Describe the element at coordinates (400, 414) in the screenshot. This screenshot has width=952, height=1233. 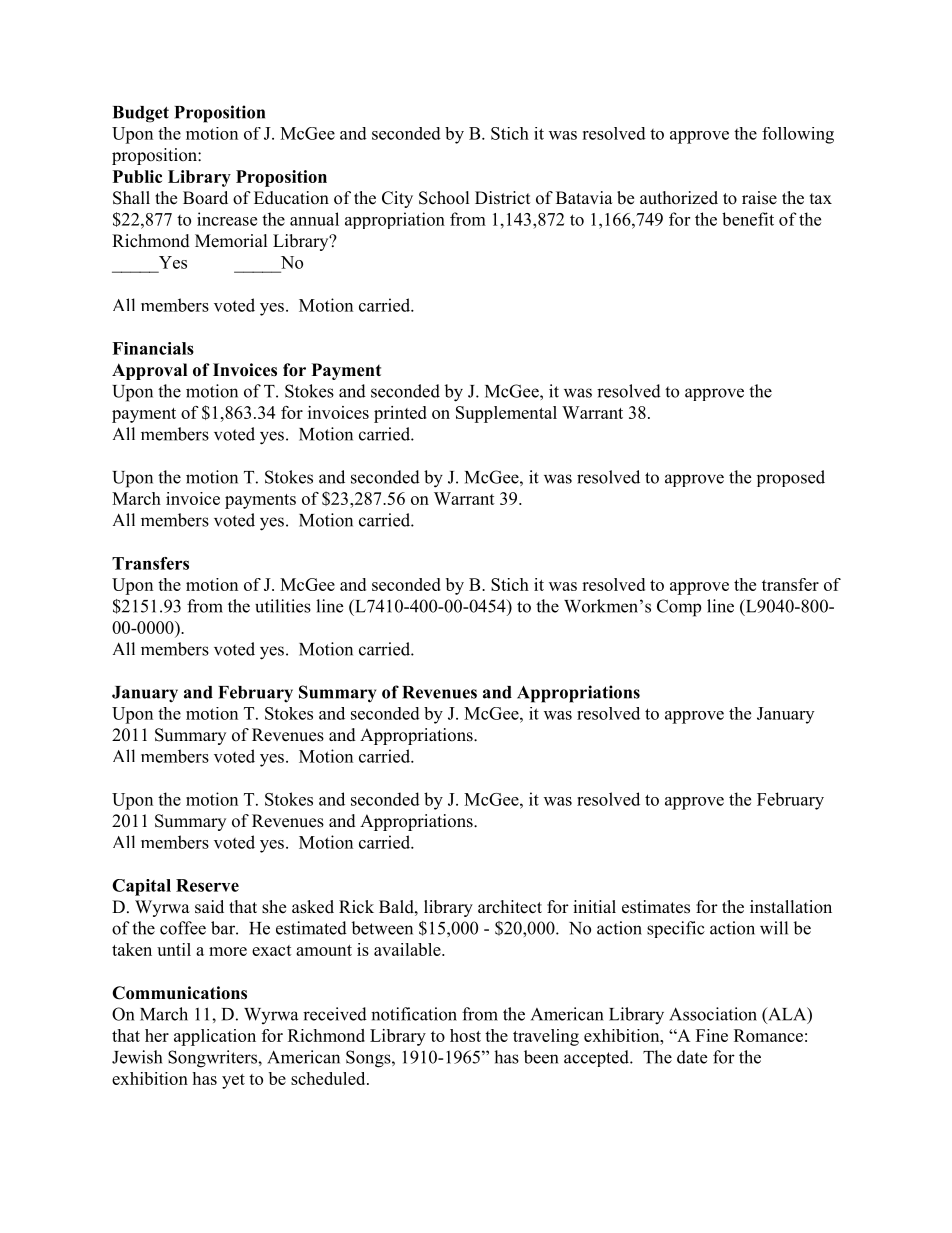
I see `printed` at that location.
